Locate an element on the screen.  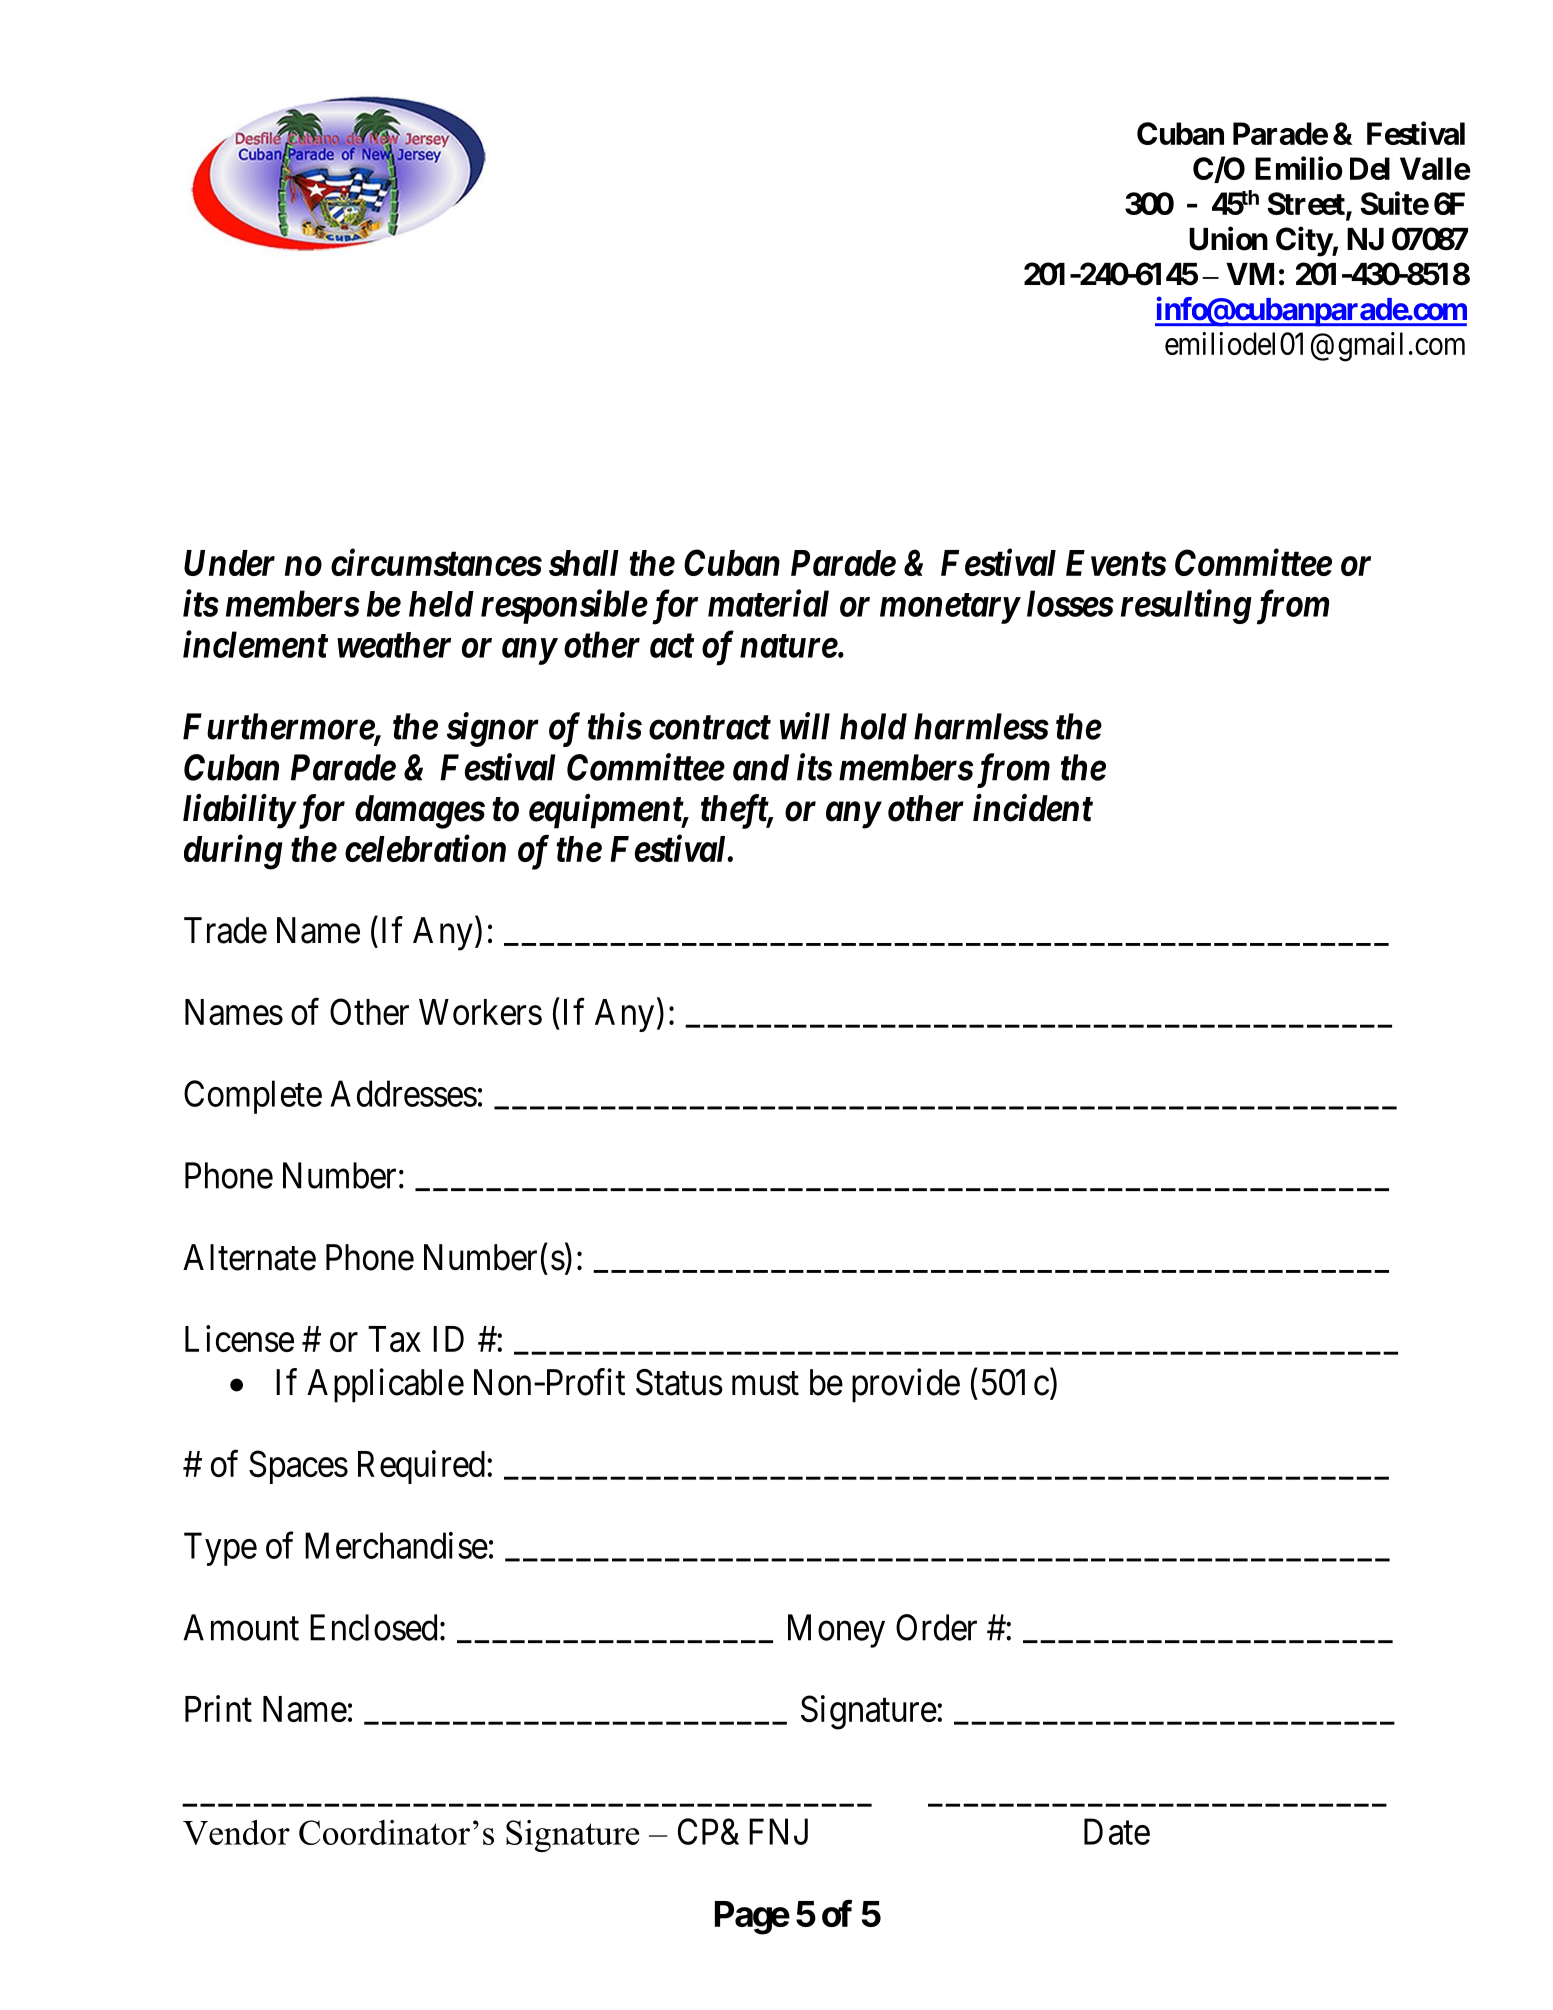
must is located at coordinates (765, 1384).
